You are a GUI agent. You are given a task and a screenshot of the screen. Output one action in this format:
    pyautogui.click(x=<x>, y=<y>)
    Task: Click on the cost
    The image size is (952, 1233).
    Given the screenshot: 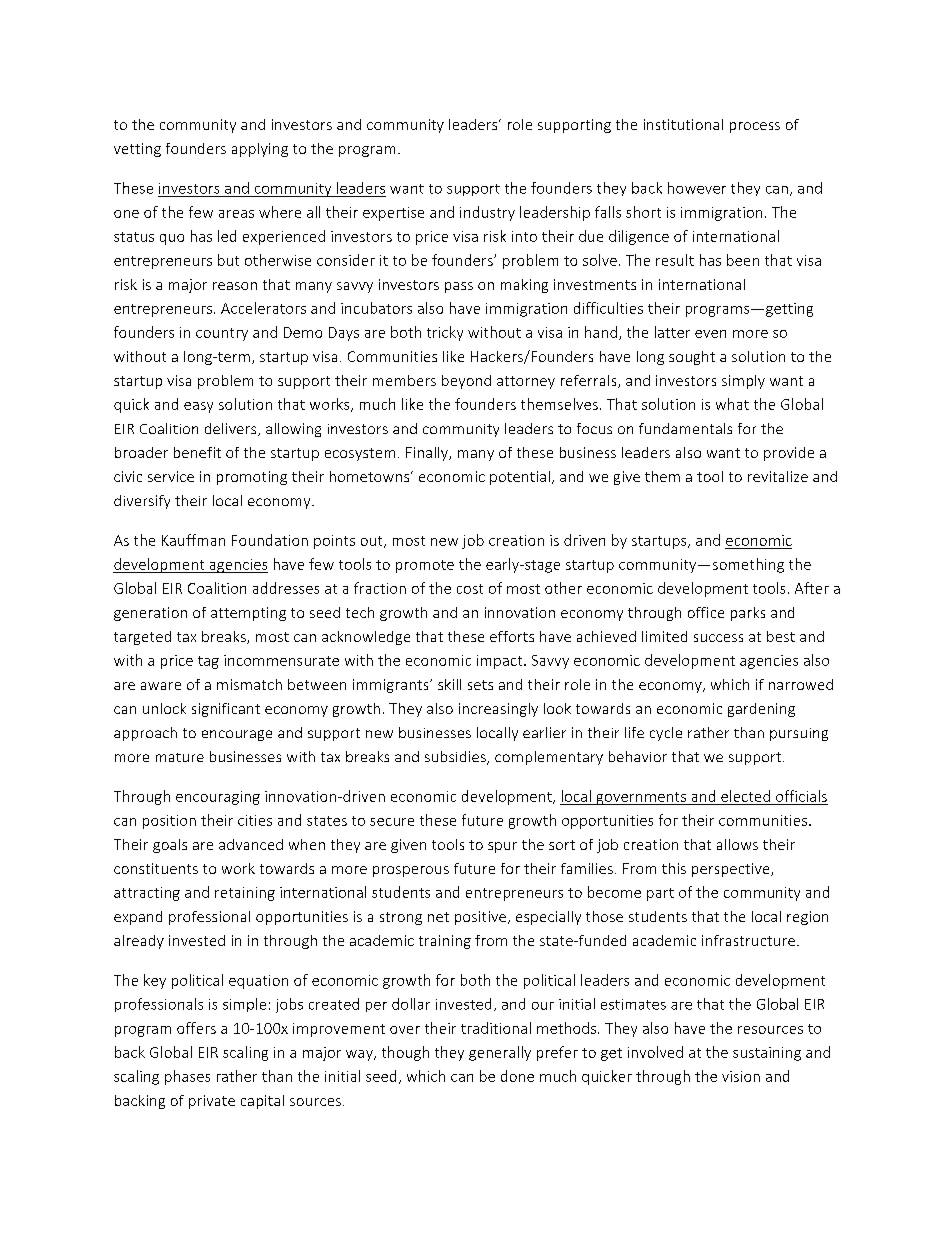 What is the action you would take?
    pyautogui.click(x=470, y=589)
